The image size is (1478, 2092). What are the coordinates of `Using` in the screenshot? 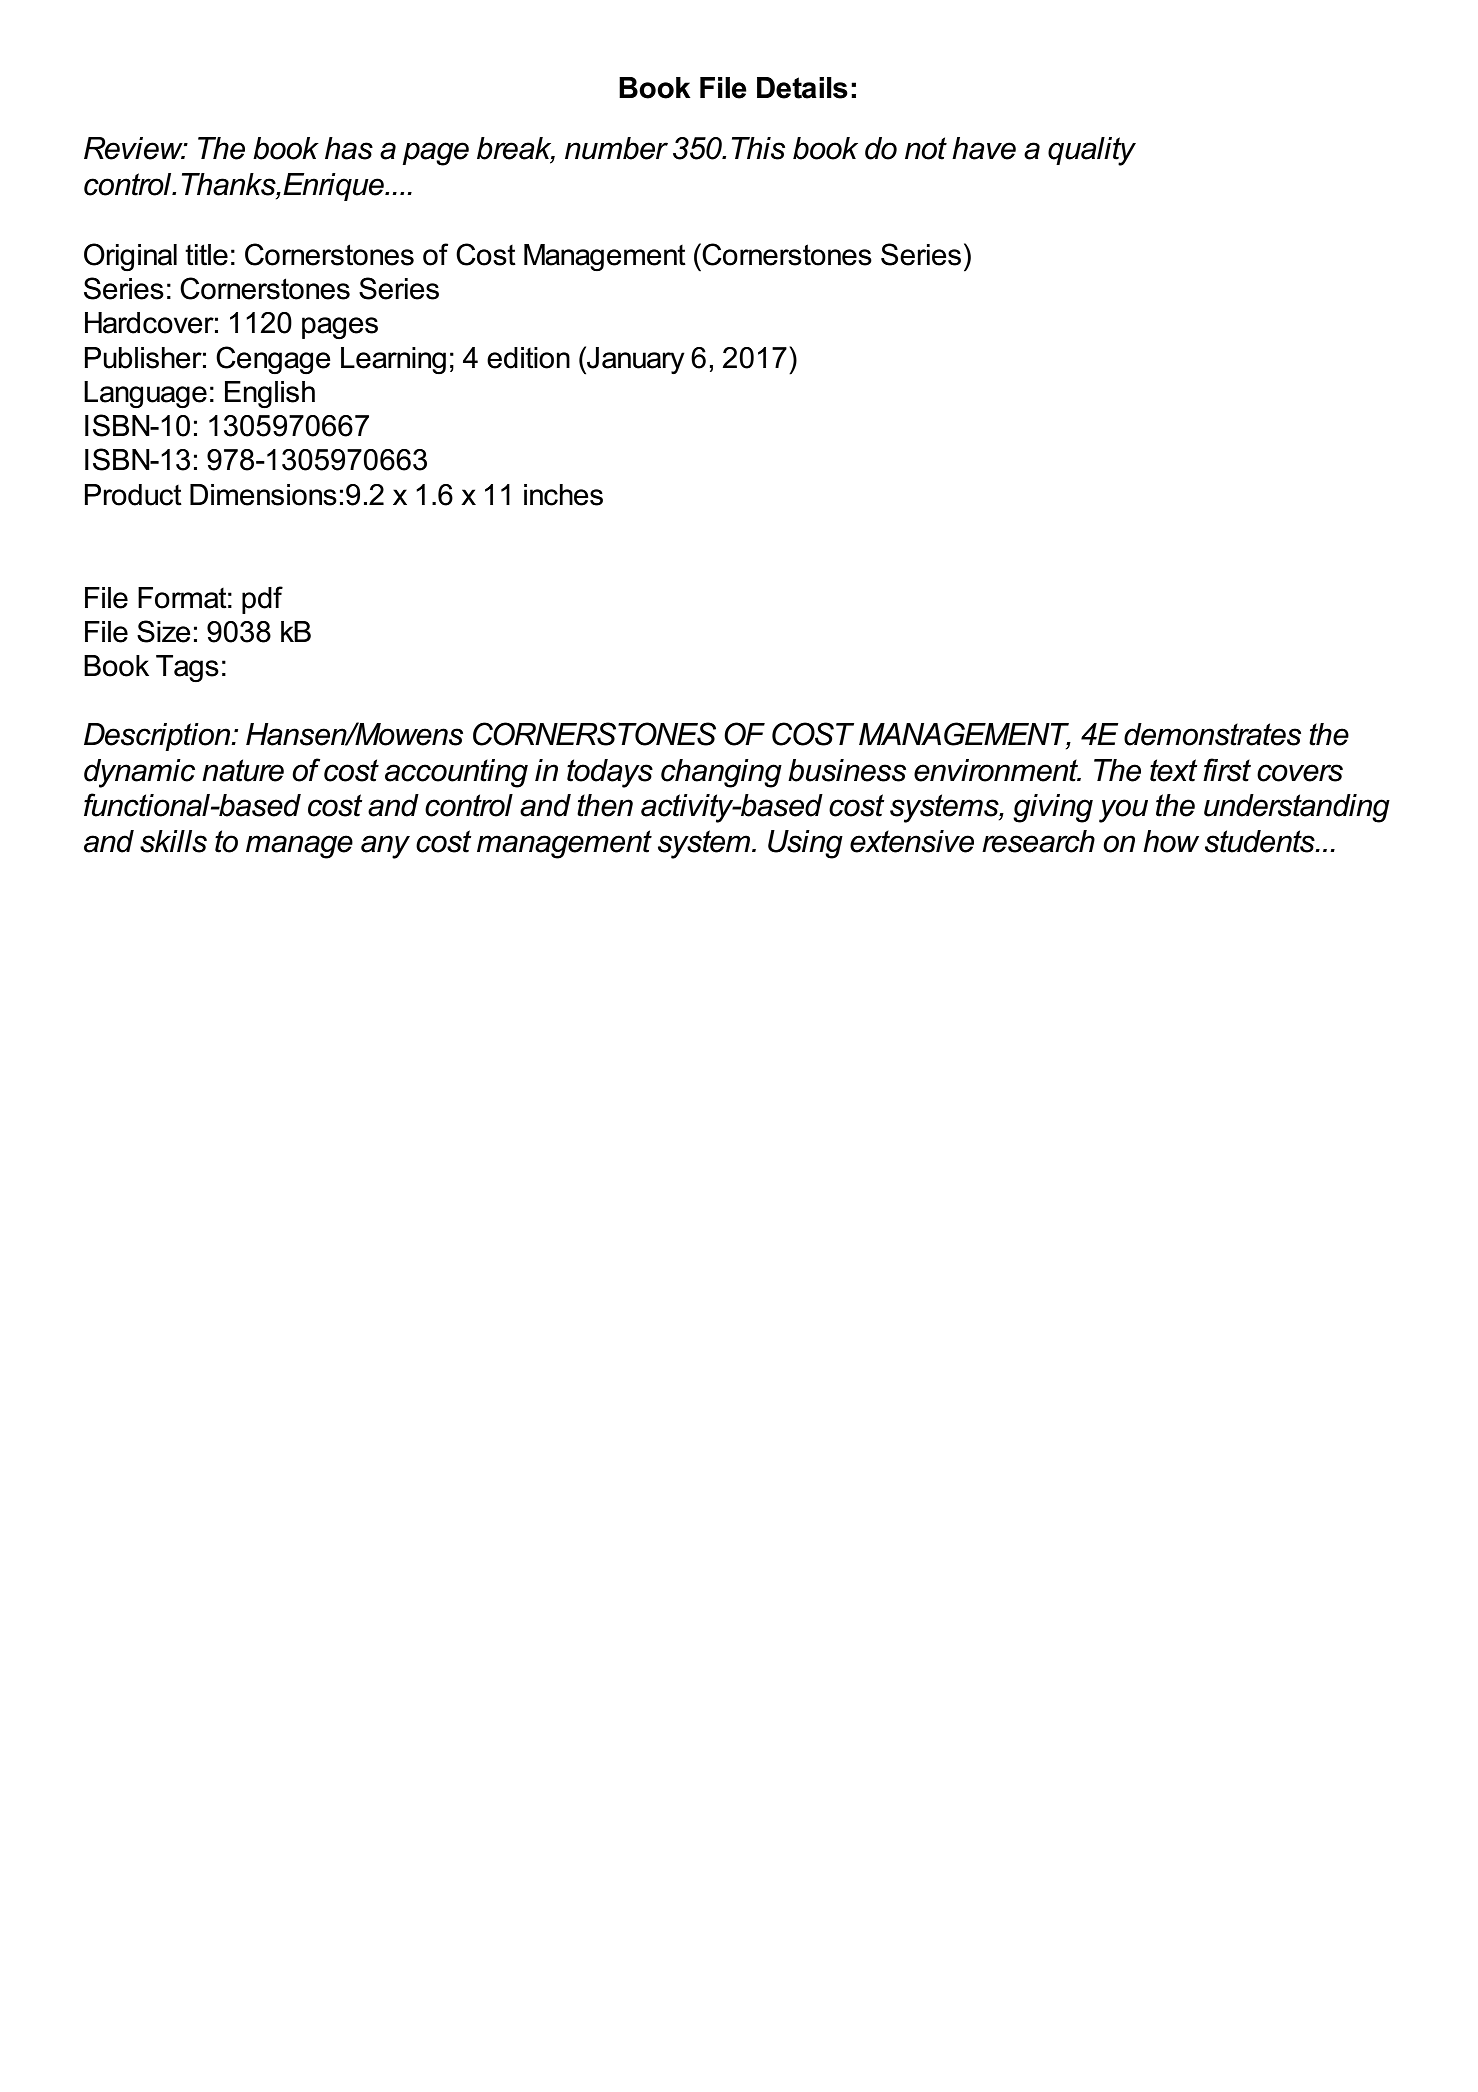 It's located at (805, 844).
